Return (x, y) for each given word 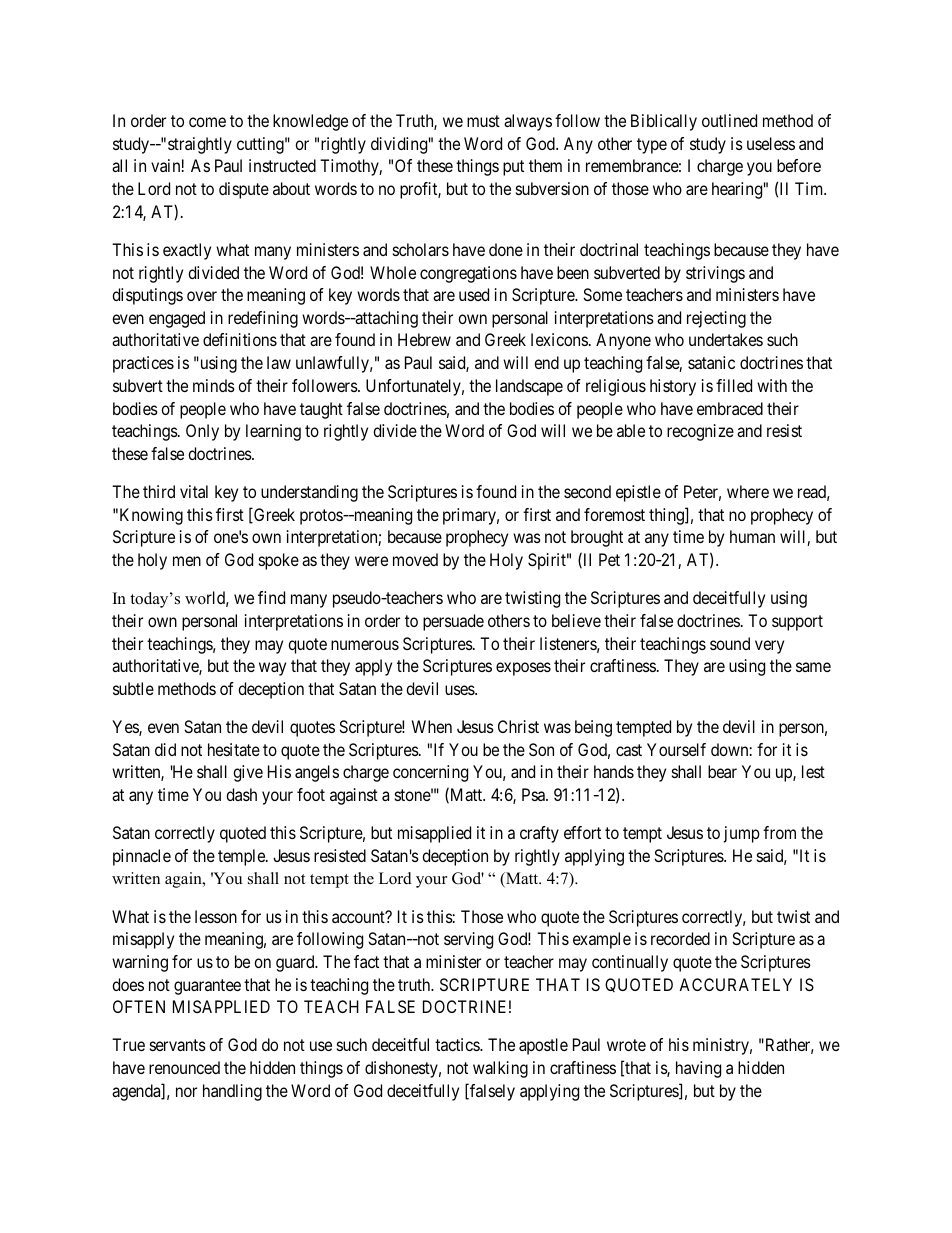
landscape (529, 387)
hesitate (234, 749)
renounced (184, 1067)
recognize (700, 432)
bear (722, 771)
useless (771, 143)
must (483, 121)
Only (202, 432)
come (207, 122)
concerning (430, 773)
